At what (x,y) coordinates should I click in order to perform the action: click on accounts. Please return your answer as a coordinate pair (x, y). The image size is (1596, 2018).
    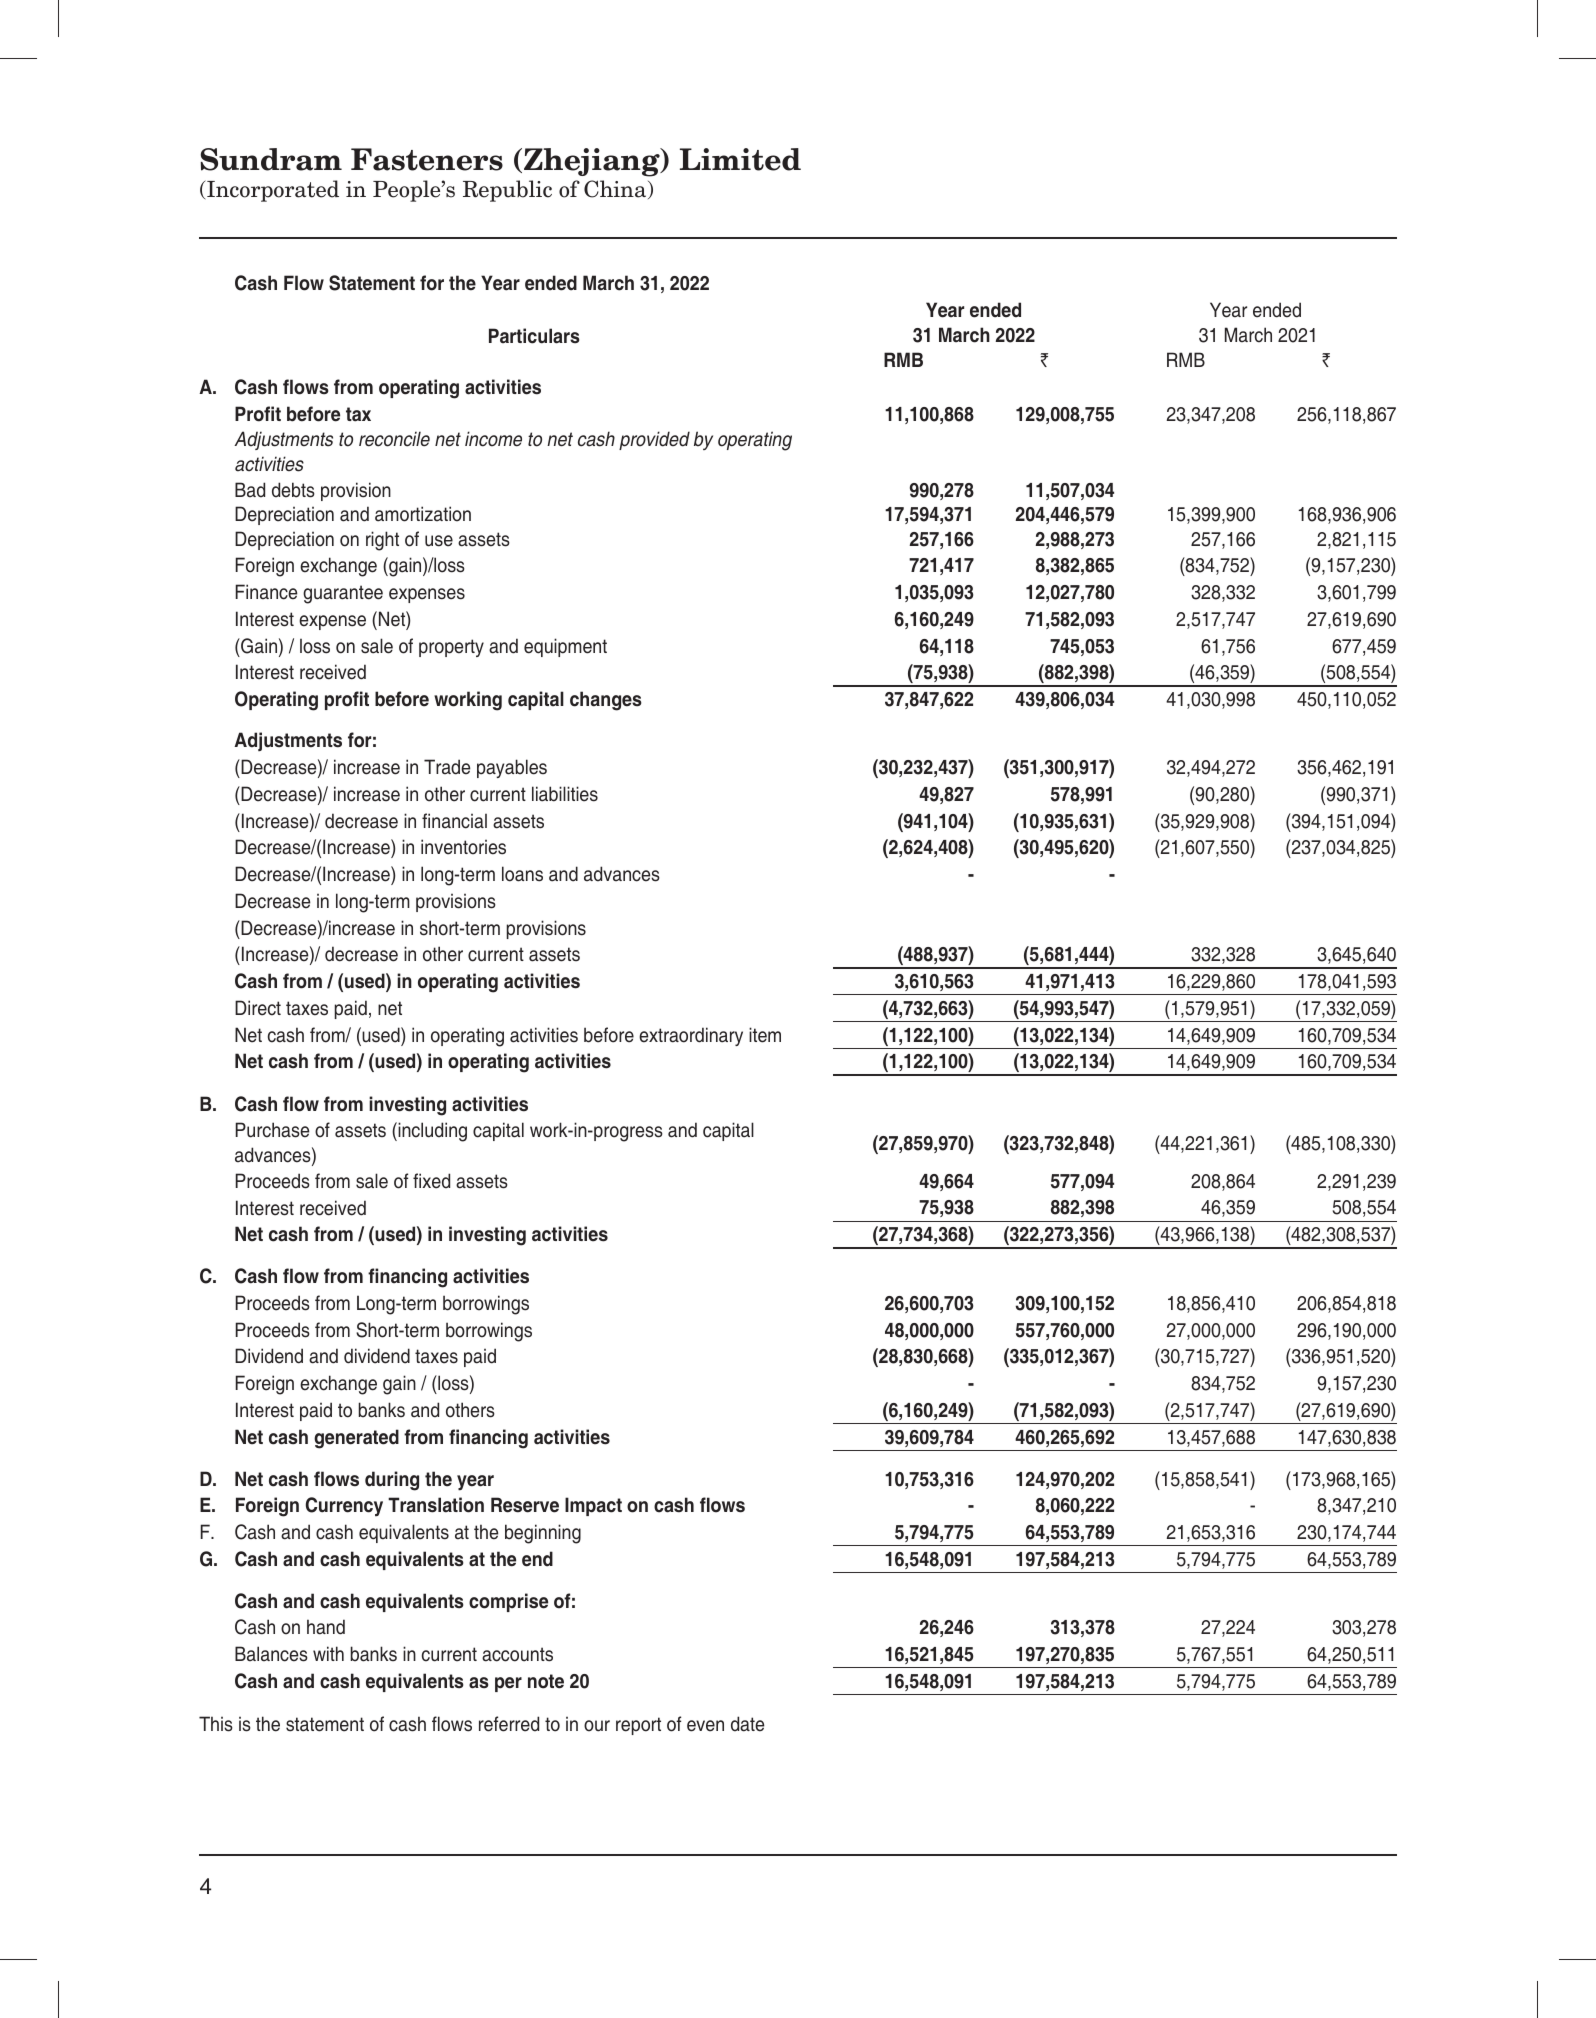
    Looking at the image, I should click on (517, 1654).
